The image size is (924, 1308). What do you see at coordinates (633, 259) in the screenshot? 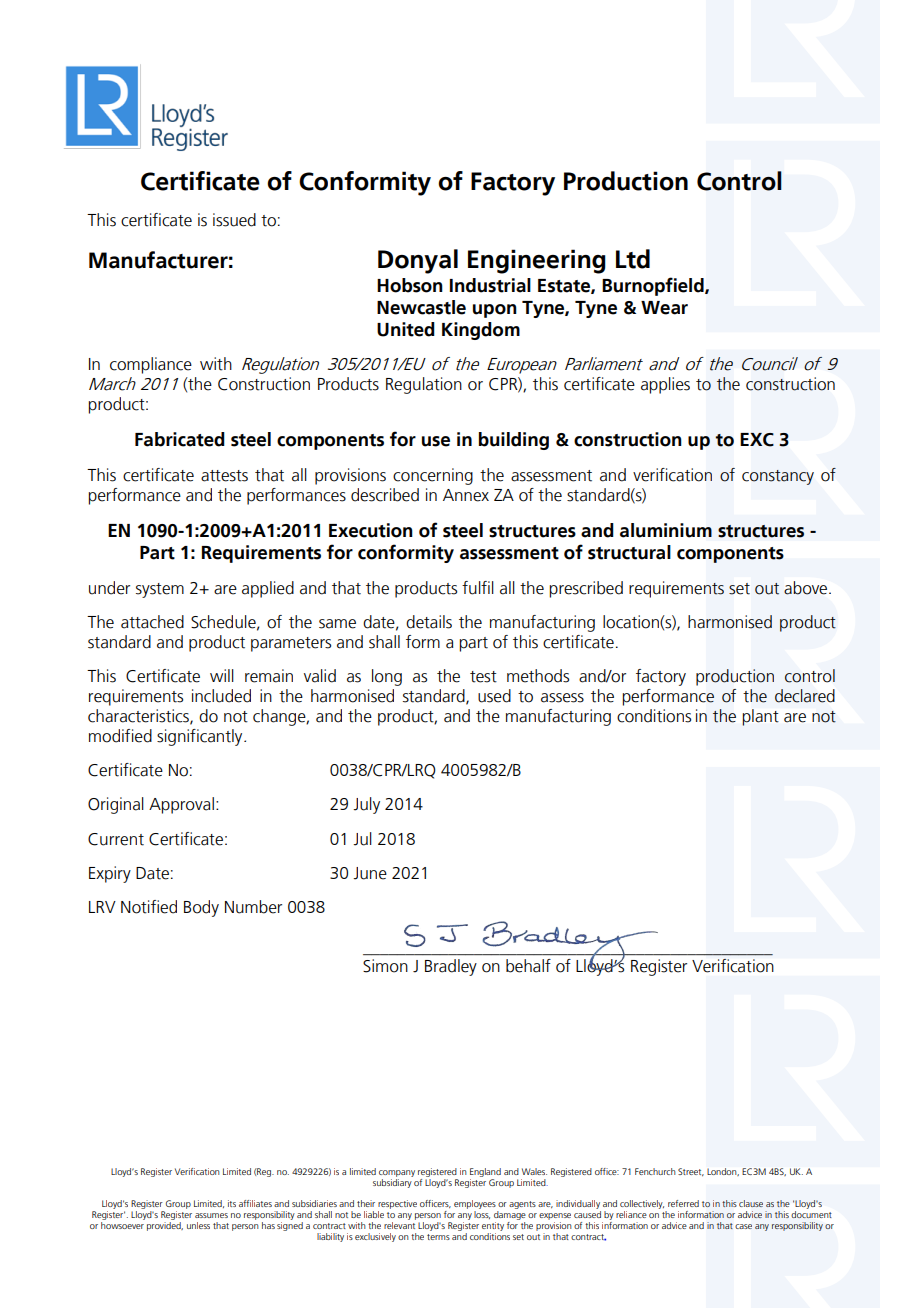
I see `Ltd` at bounding box center [633, 259].
